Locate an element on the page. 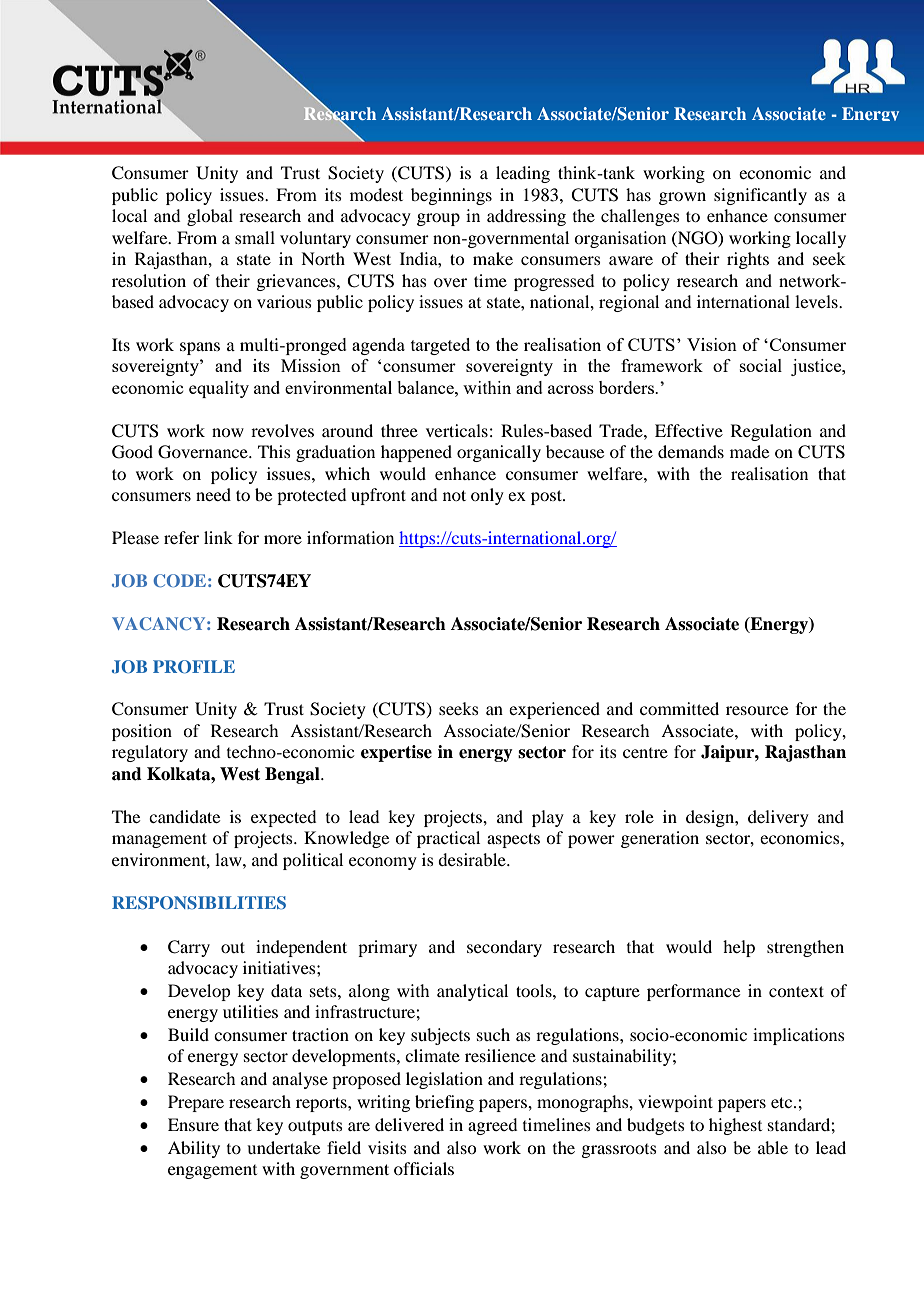  significantly is located at coordinates (760, 196).
